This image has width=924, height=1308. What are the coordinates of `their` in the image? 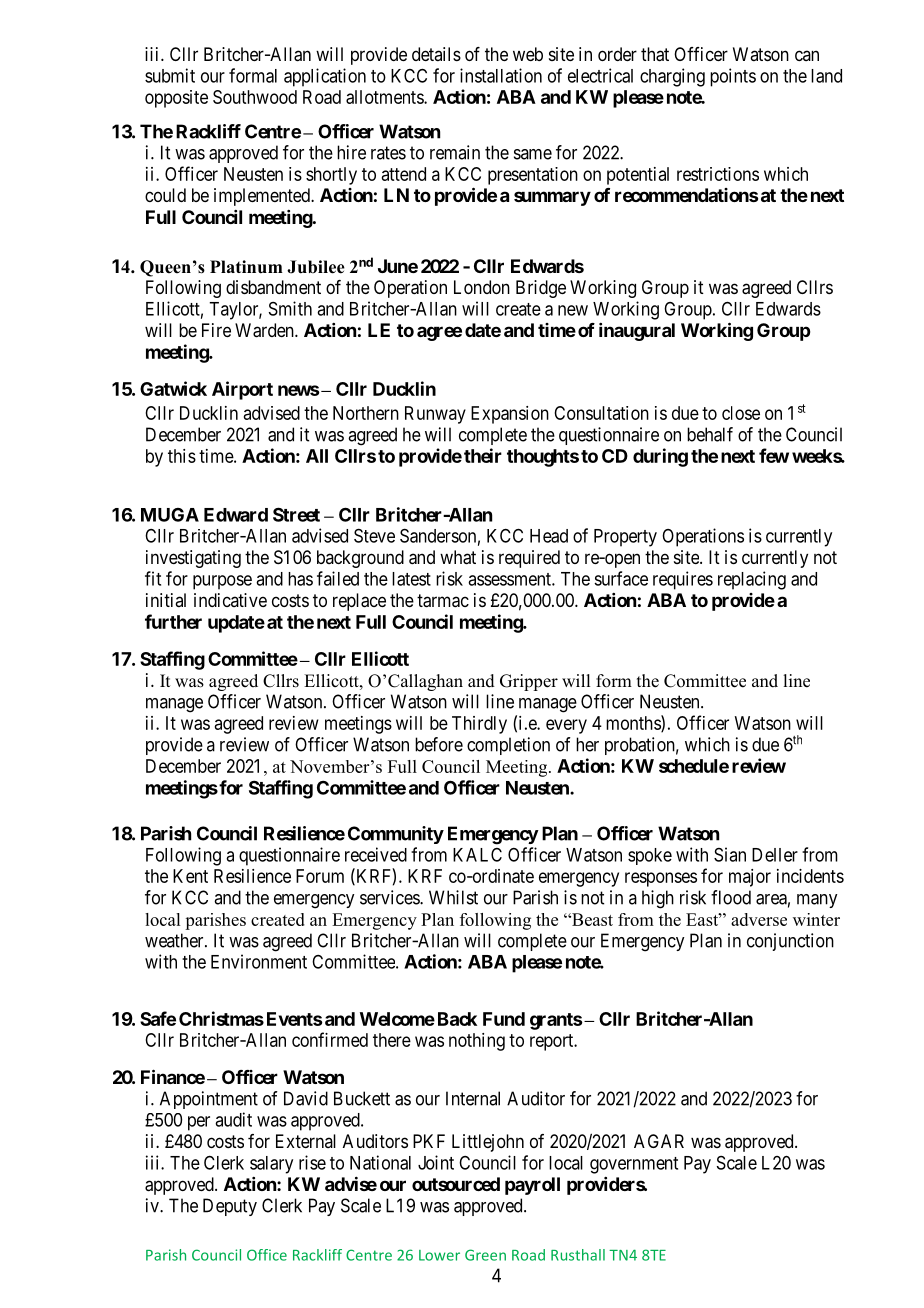 It's located at (483, 455).
